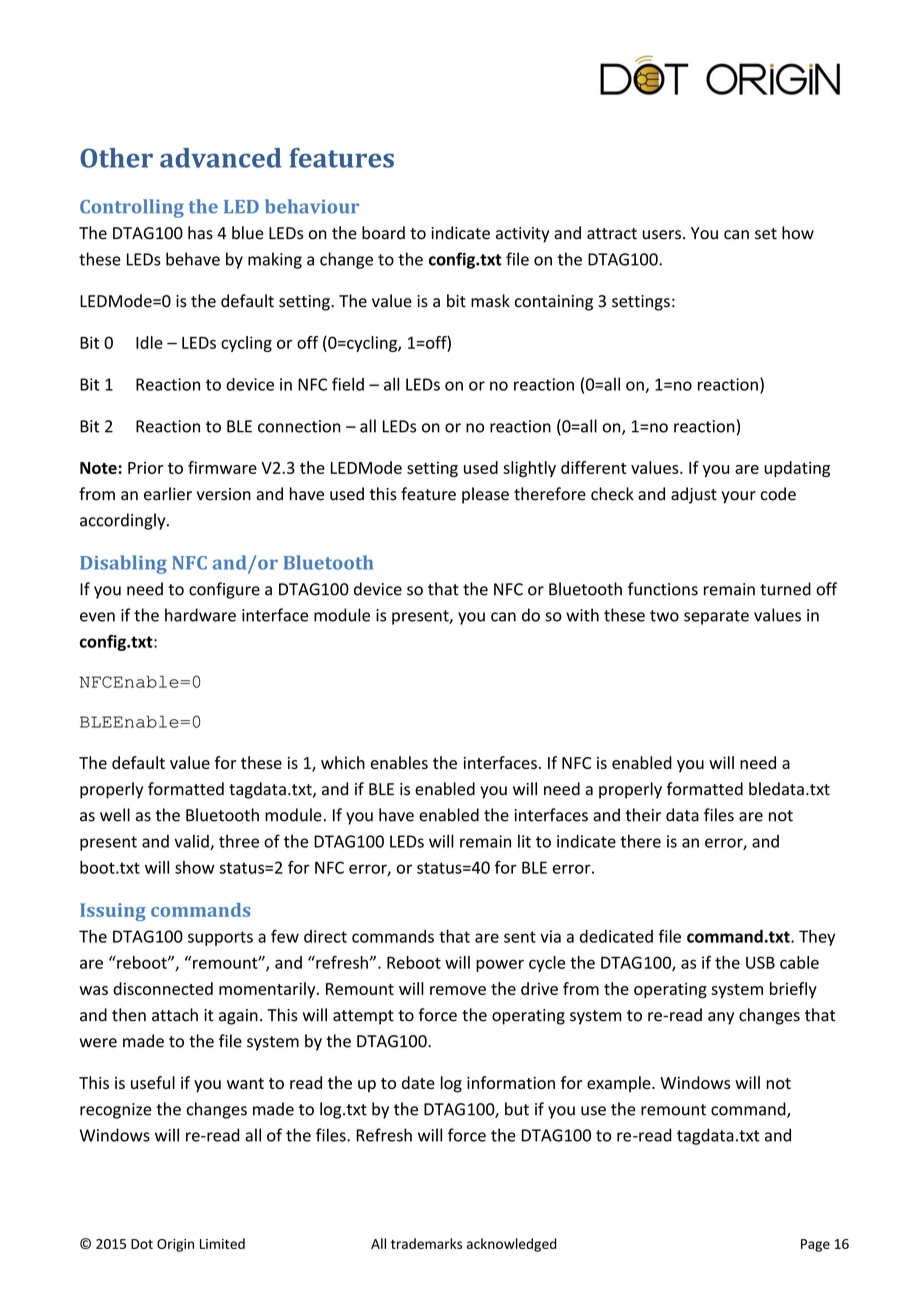 This screenshot has width=924, height=1308. I want to click on lit, so click(524, 841).
